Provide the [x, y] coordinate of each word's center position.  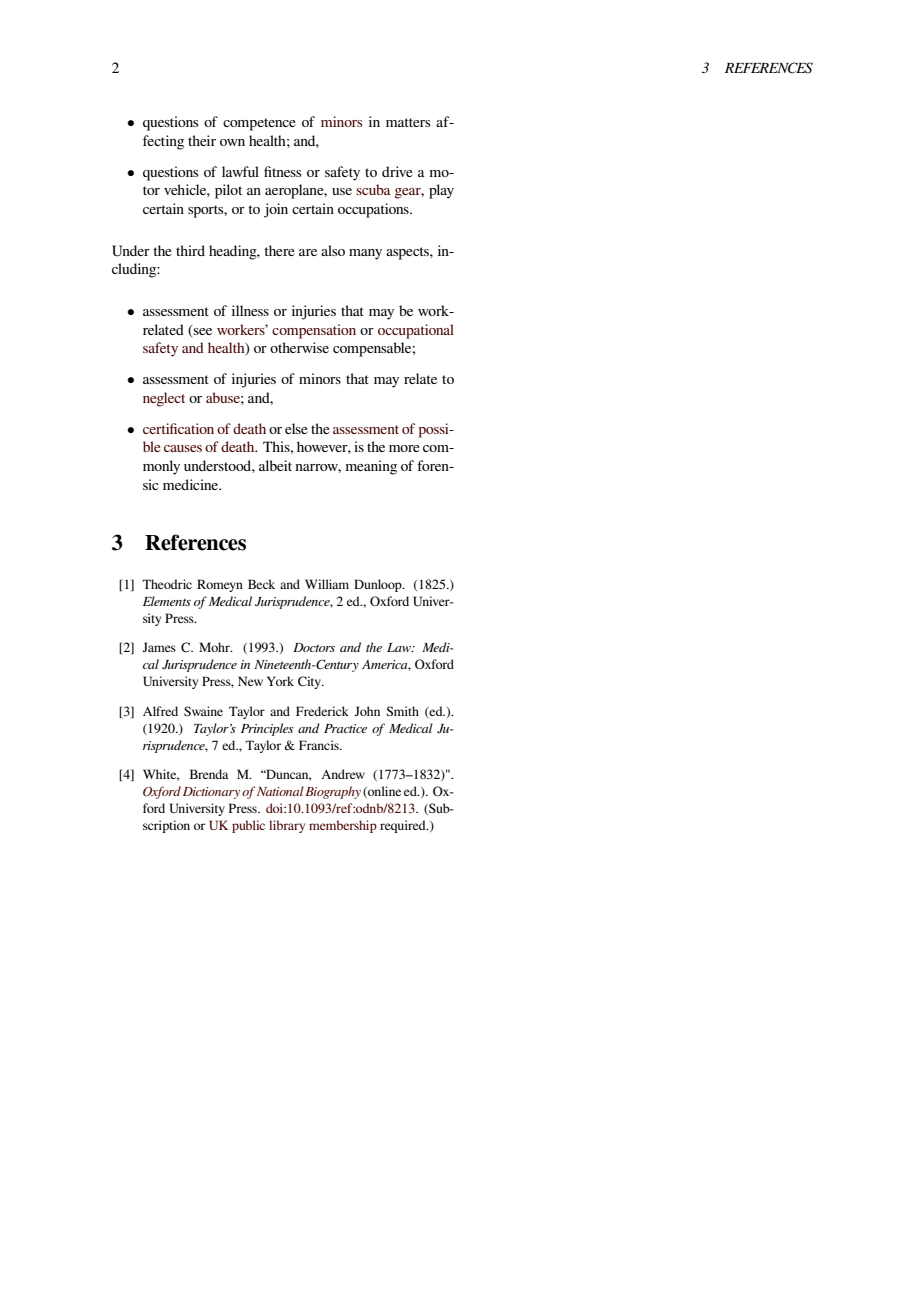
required [404, 826]
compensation [314, 331]
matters [408, 122]
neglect [164, 399]
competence [259, 124]
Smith [402, 711]
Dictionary [211, 793]
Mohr [215, 647]
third [190, 250]
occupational [416, 331]
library [287, 826]
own [232, 142]
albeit [275, 465]
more [404, 448]
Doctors [314, 647]
